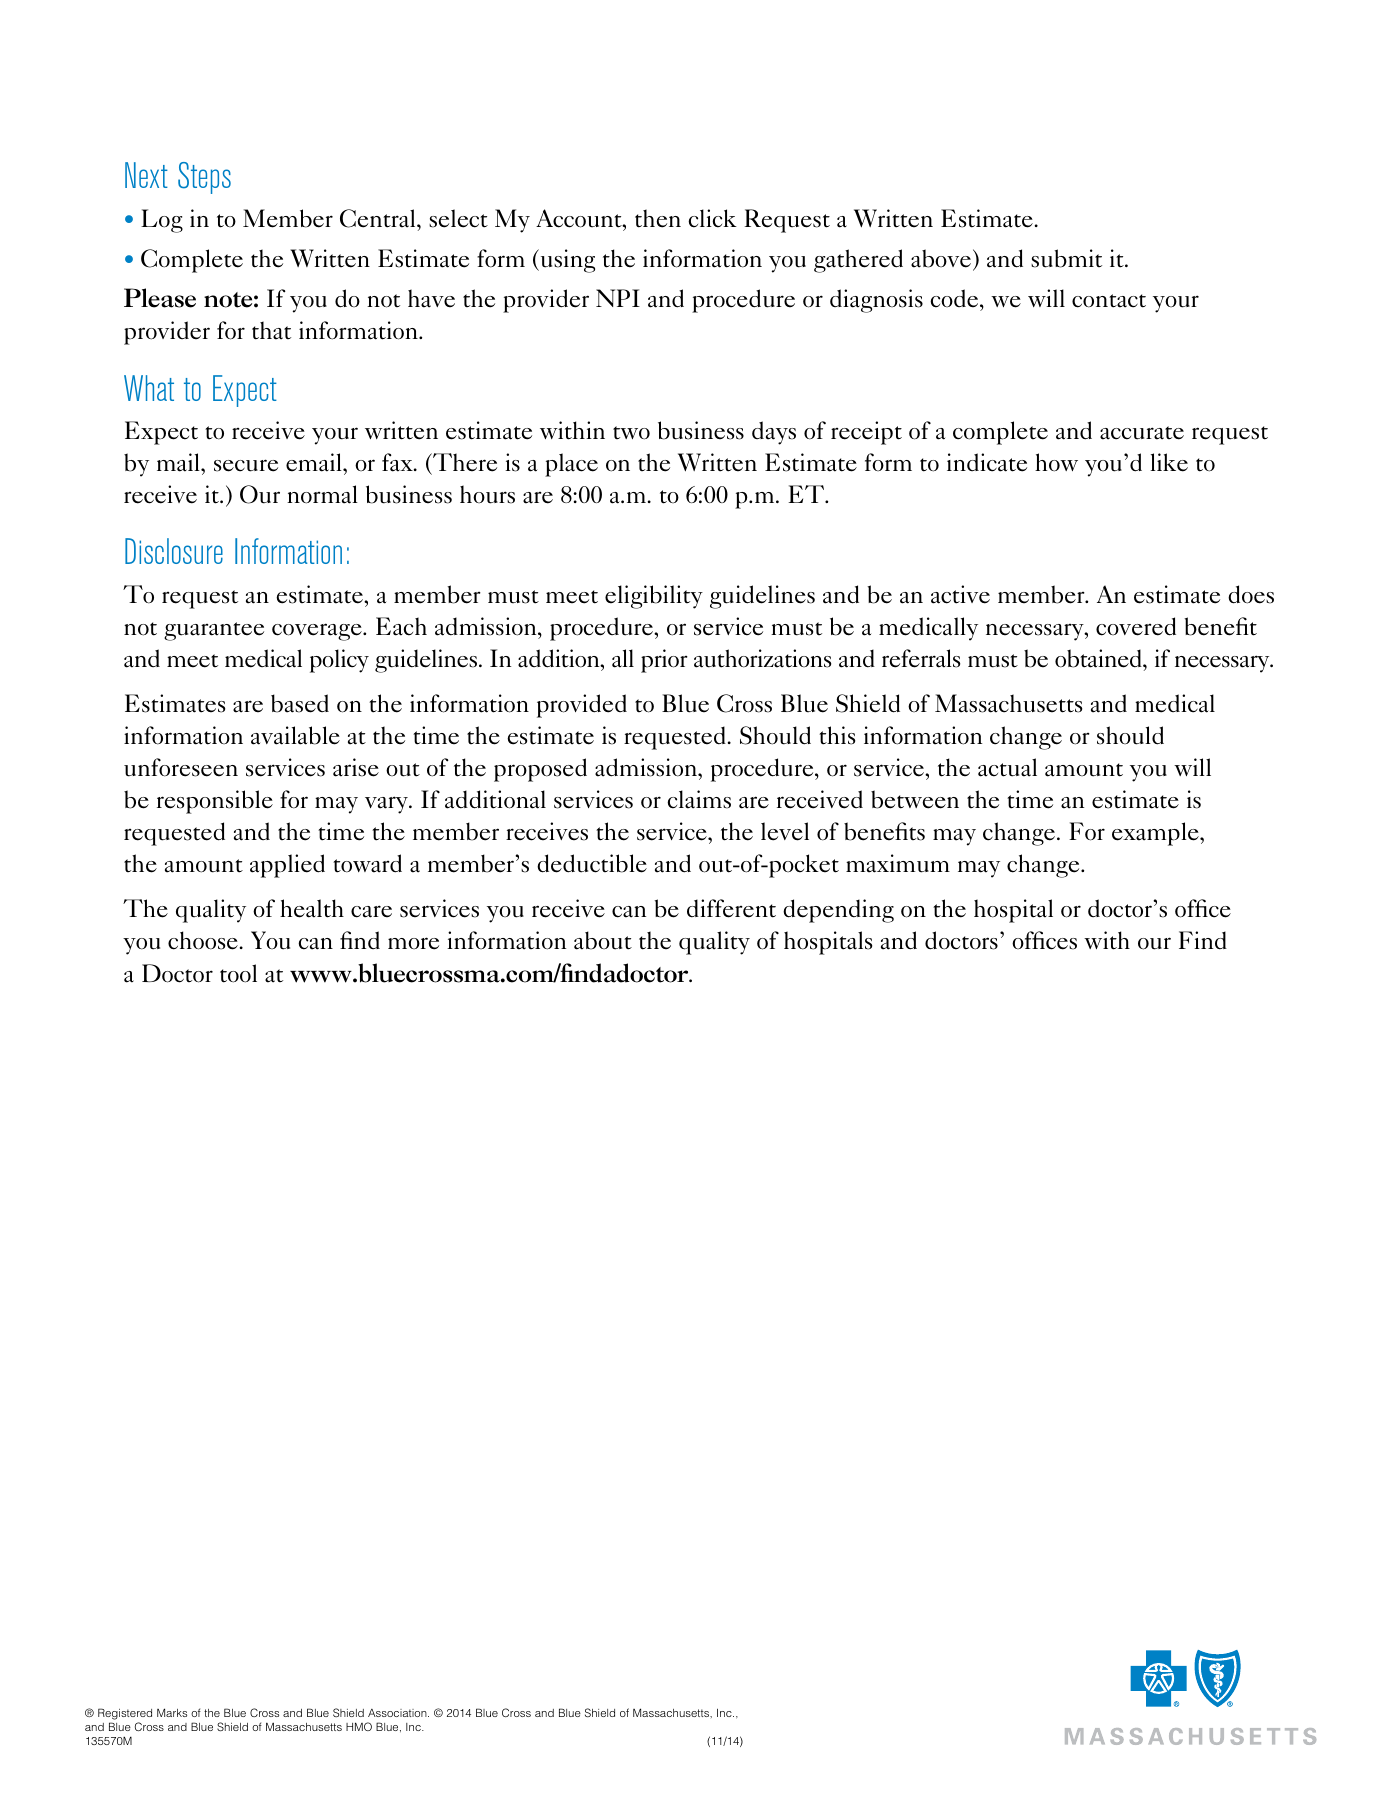 The width and height of the document is (1399, 1811). What do you see at coordinates (712, 218) in the document?
I see `click` at bounding box center [712, 218].
